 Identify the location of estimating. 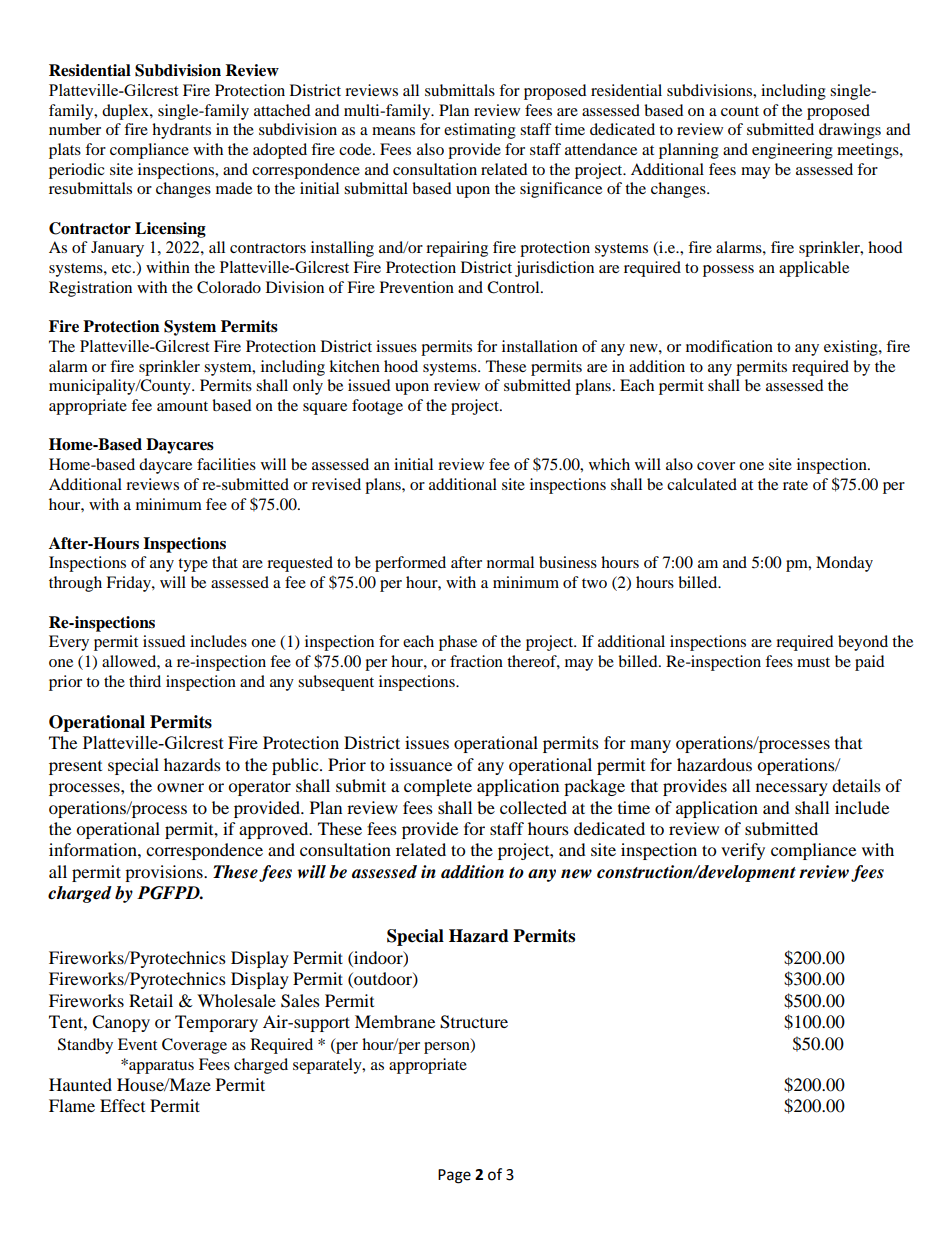
(480, 131).
